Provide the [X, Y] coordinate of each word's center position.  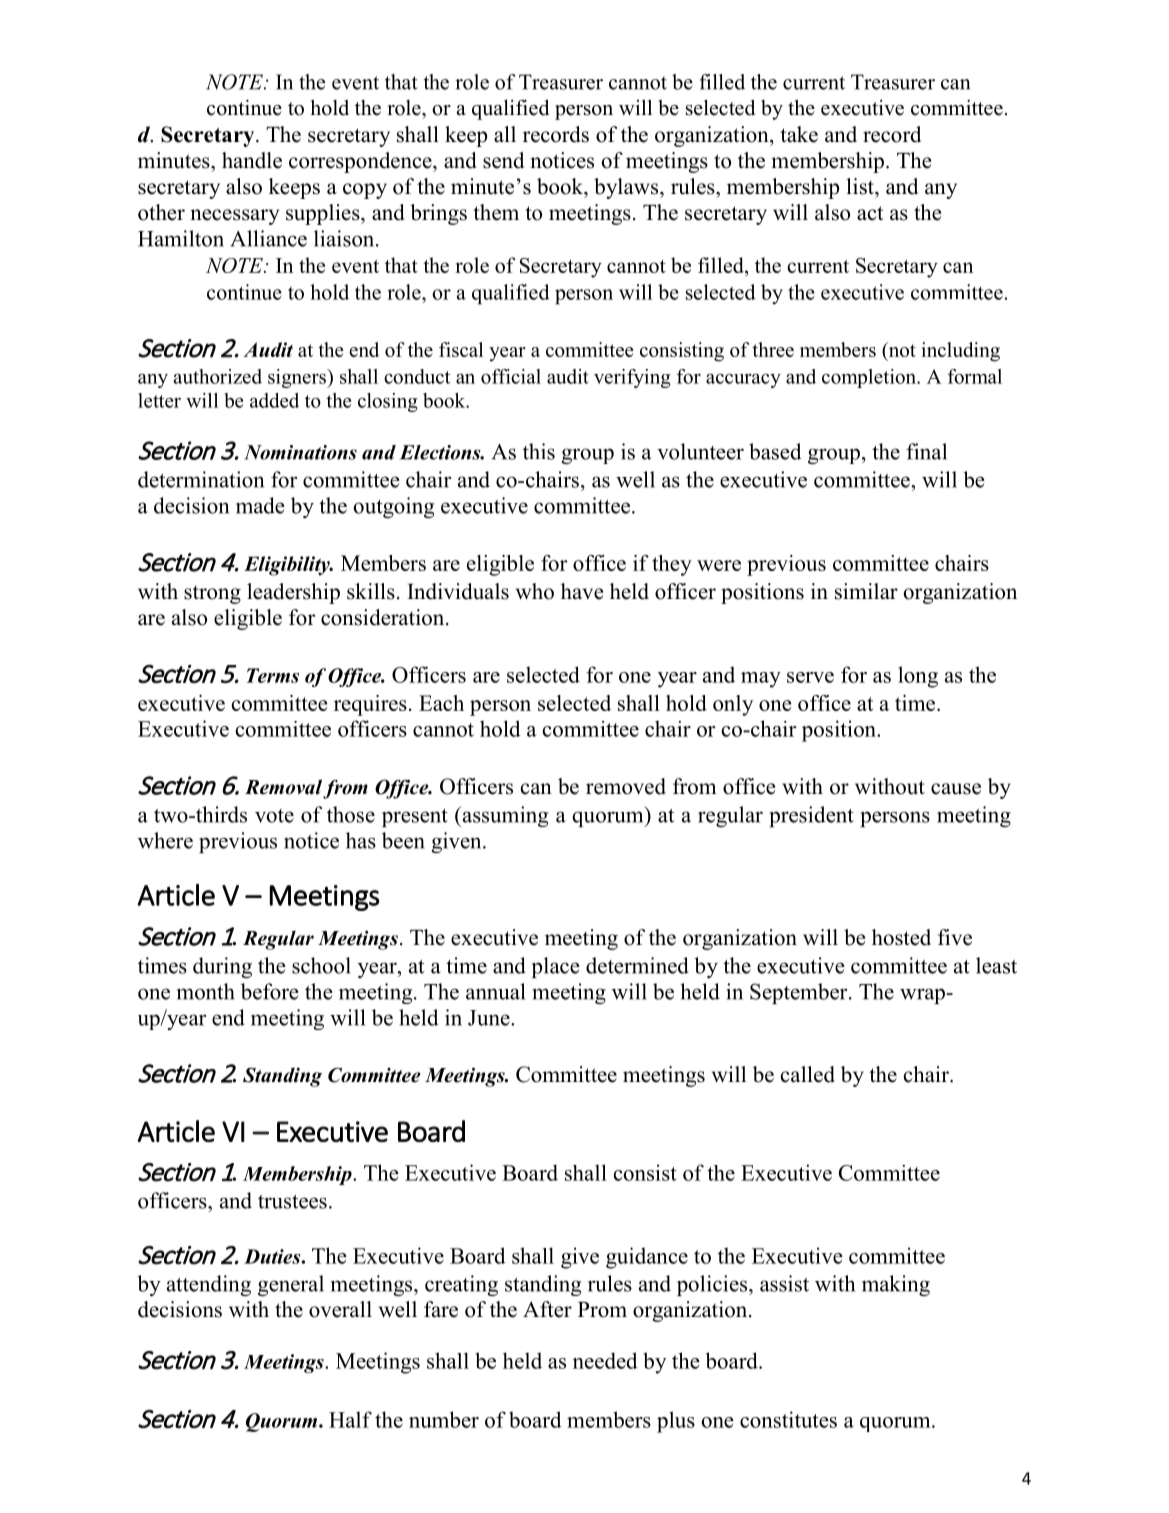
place [556, 967]
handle [252, 160]
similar [866, 591]
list [861, 186]
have [582, 591]
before [270, 991]
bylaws [627, 188]
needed [605, 1360]
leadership [293, 593]
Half [350, 1419]
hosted [901, 937]
